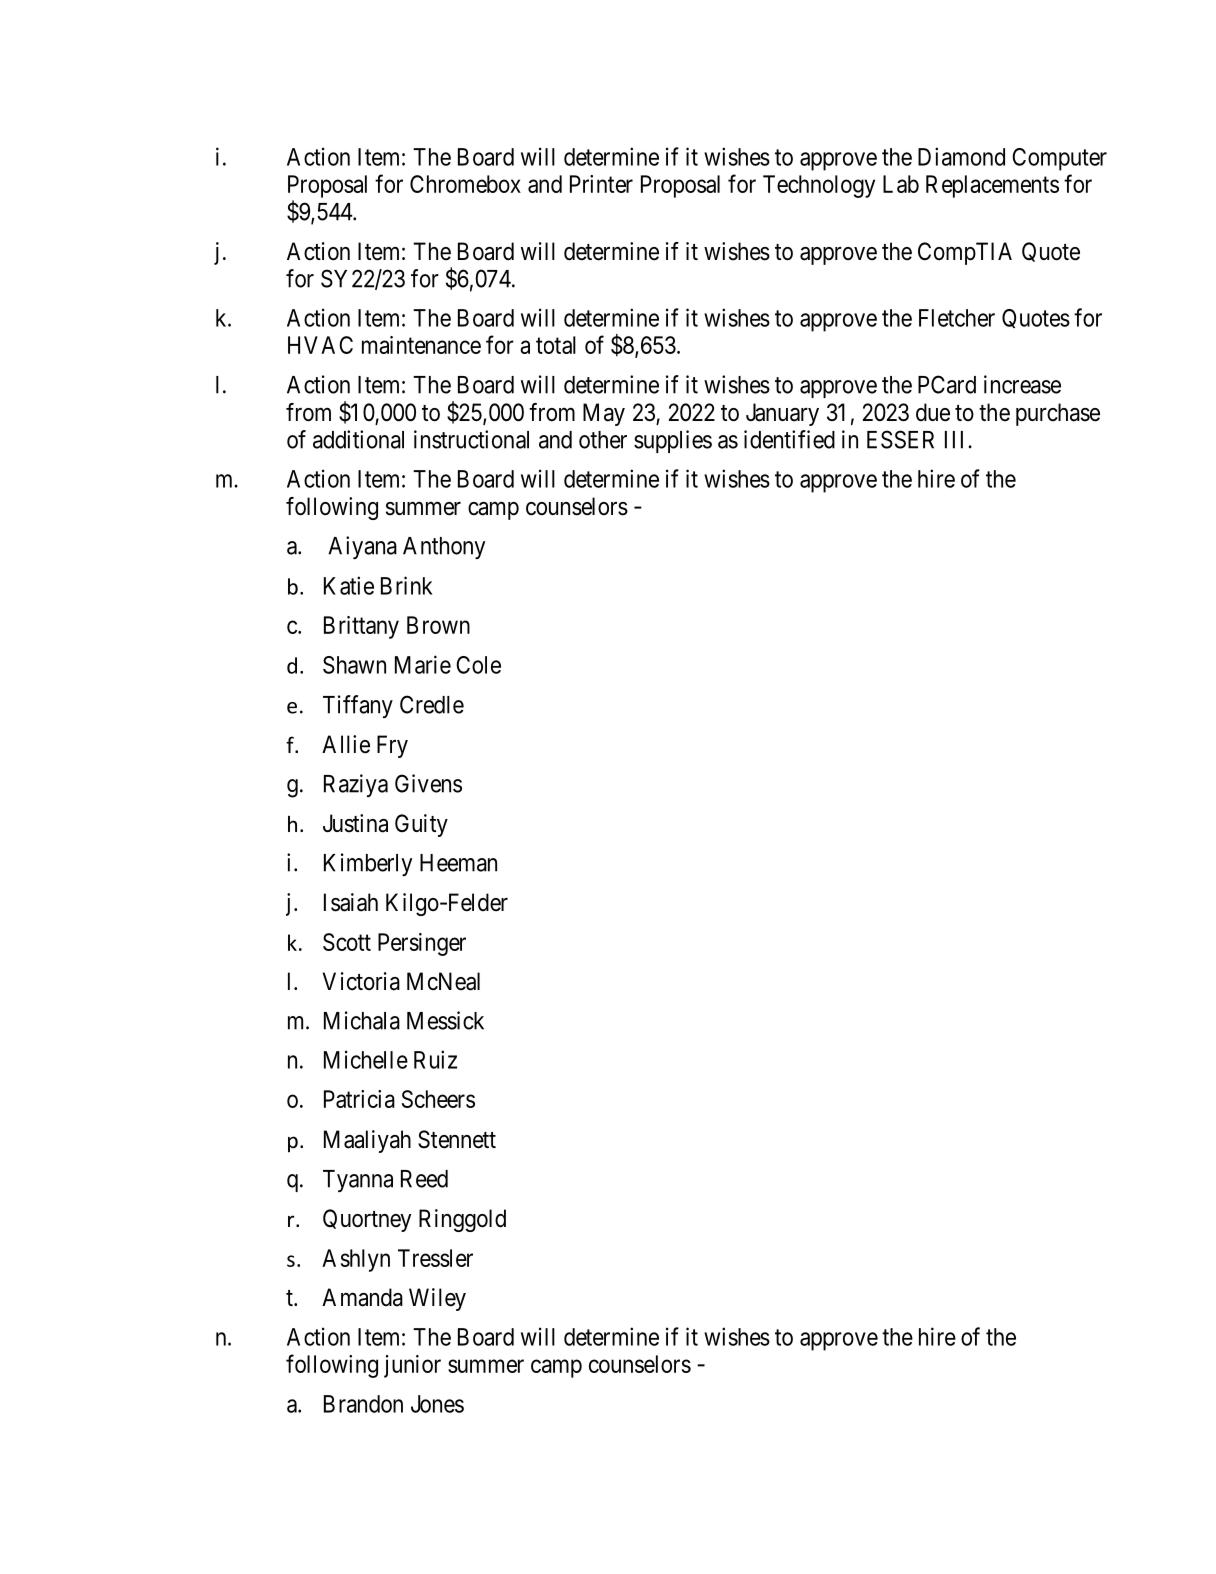 The image size is (1216, 1574). What do you see at coordinates (900, 439) in the screenshot?
I see `ESSER` at bounding box center [900, 439].
